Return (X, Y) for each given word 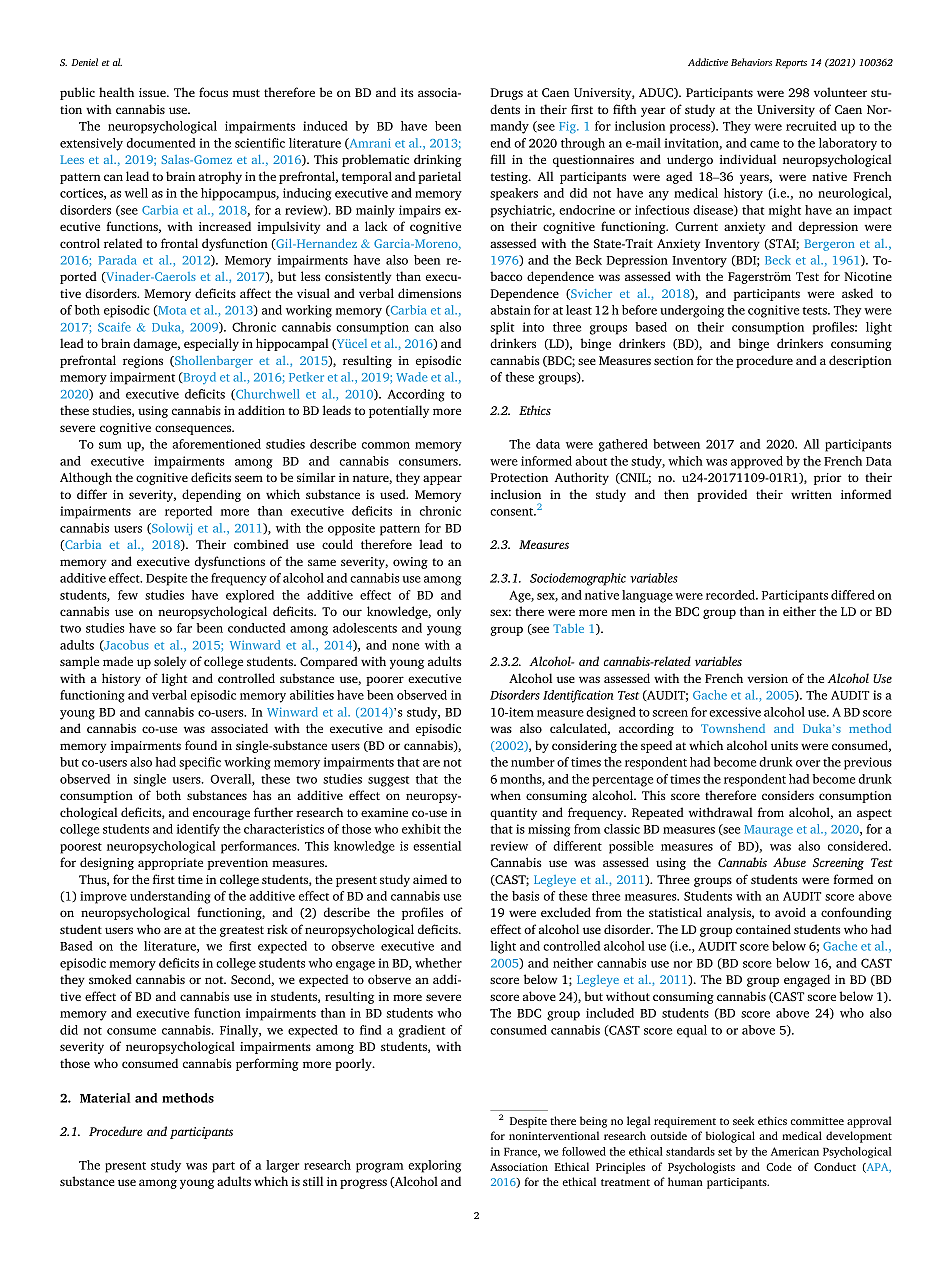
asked (857, 293)
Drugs (507, 94)
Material (105, 1098)
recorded (731, 595)
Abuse (789, 862)
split (502, 328)
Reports (791, 64)
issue (153, 92)
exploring (434, 1166)
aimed (430, 879)
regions (143, 362)
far (184, 628)
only (449, 612)
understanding (170, 897)
